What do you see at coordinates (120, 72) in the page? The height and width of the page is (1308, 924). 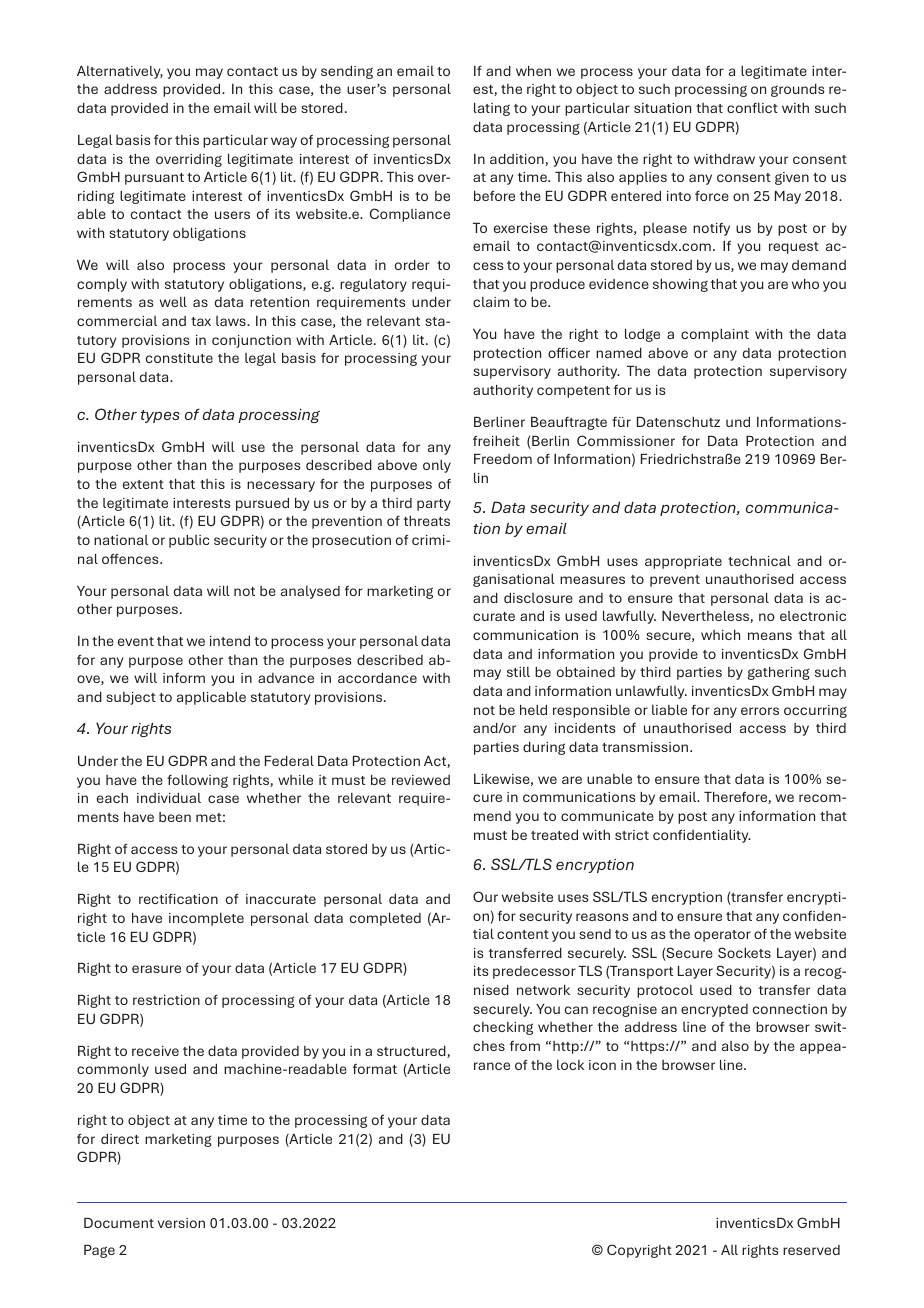 I see `Alternatively` at bounding box center [120, 72].
